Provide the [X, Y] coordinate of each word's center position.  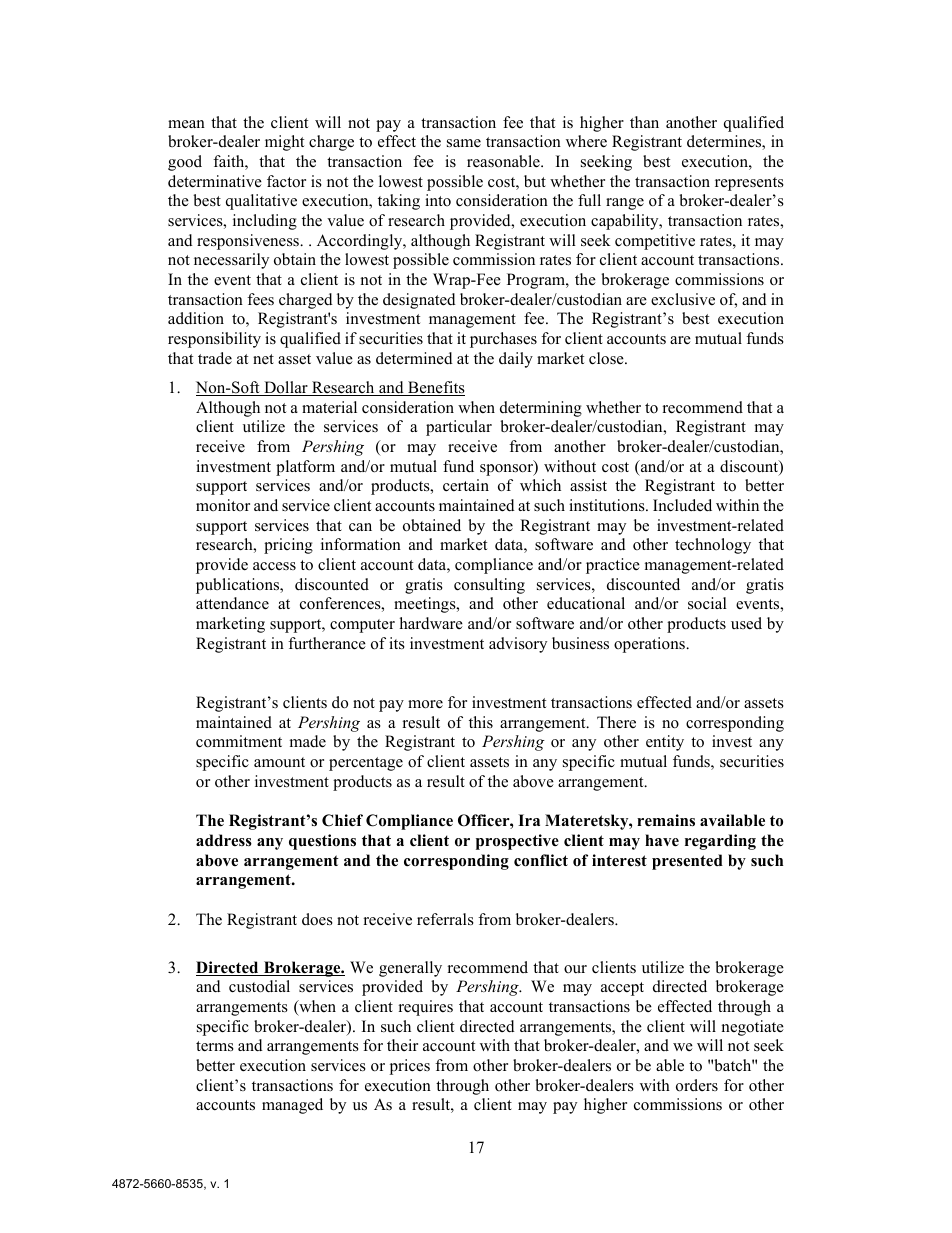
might [284, 143]
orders [697, 1085]
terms [215, 1046]
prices [410, 1067]
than [644, 122]
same [464, 143]
